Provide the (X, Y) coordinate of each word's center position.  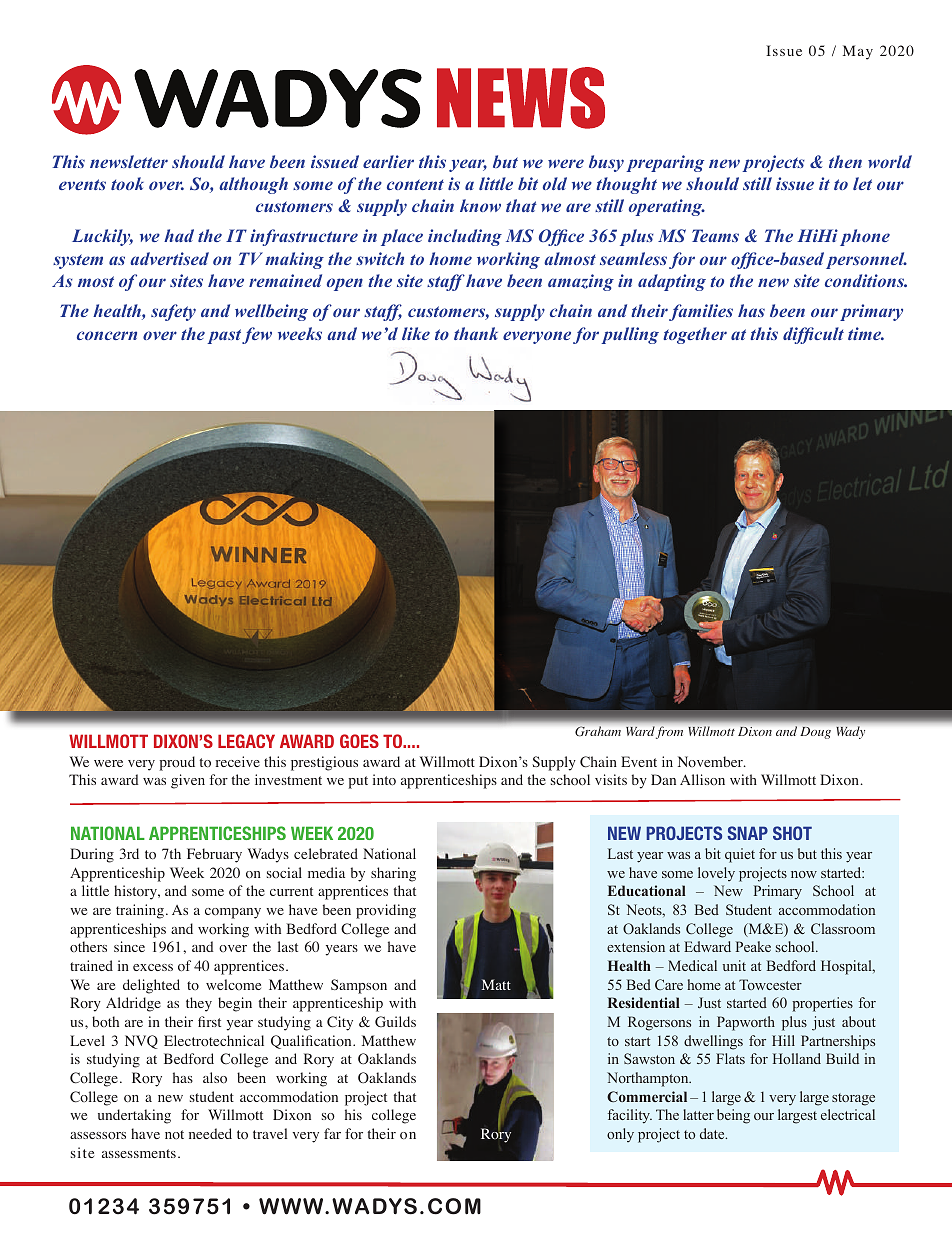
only (620, 1135)
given (188, 781)
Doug (815, 733)
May (858, 52)
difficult (813, 335)
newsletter (129, 161)
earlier (388, 161)
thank (476, 333)
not (174, 1134)
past (224, 336)
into (384, 780)
